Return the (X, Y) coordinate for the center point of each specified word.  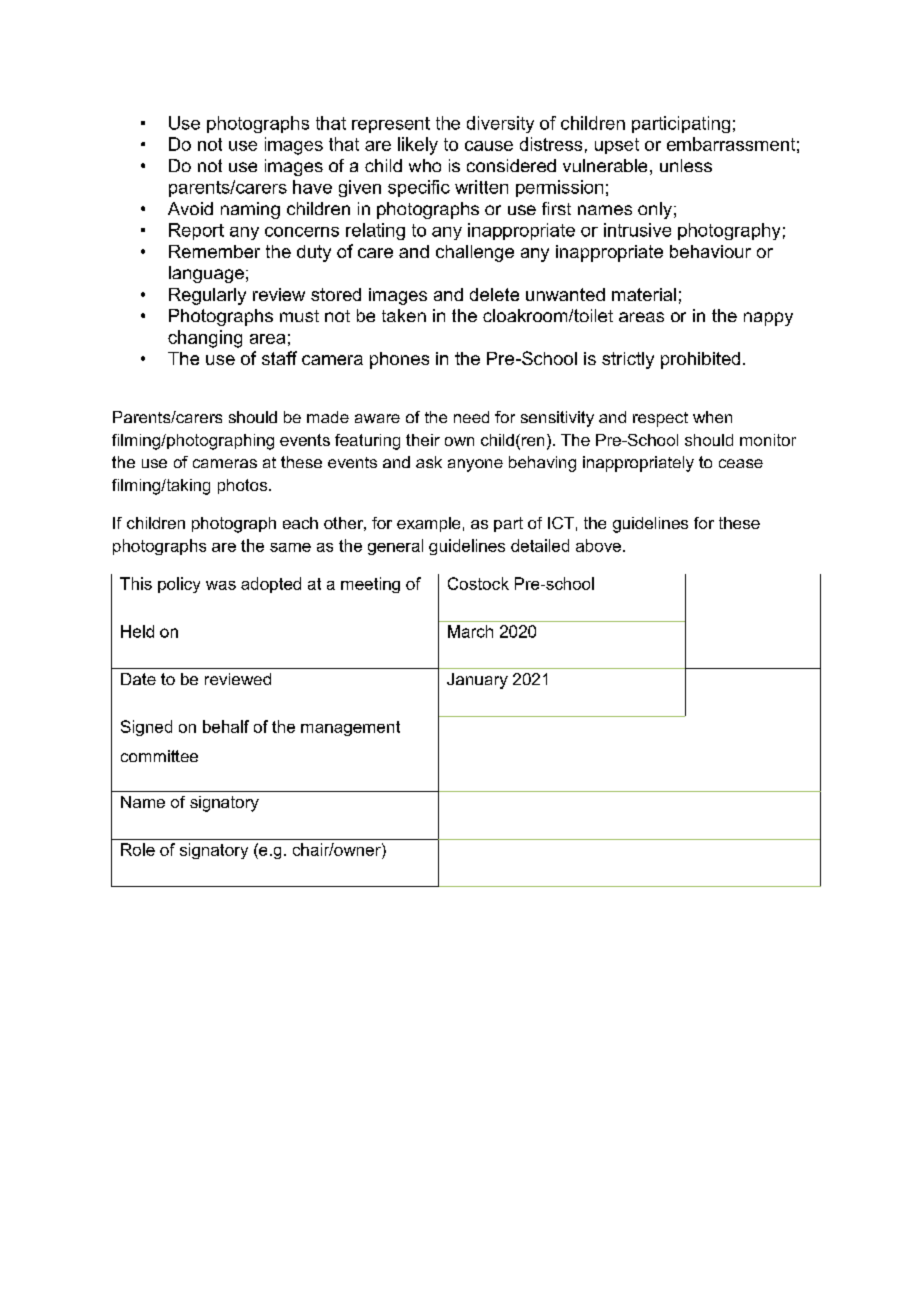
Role (138, 849)
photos (244, 486)
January (477, 681)
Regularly (207, 296)
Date (138, 679)
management (350, 728)
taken (404, 315)
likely (418, 146)
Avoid (190, 208)
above (598, 545)
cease (741, 463)
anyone (475, 465)
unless (686, 165)
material (644, 294)
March (470, 631)
